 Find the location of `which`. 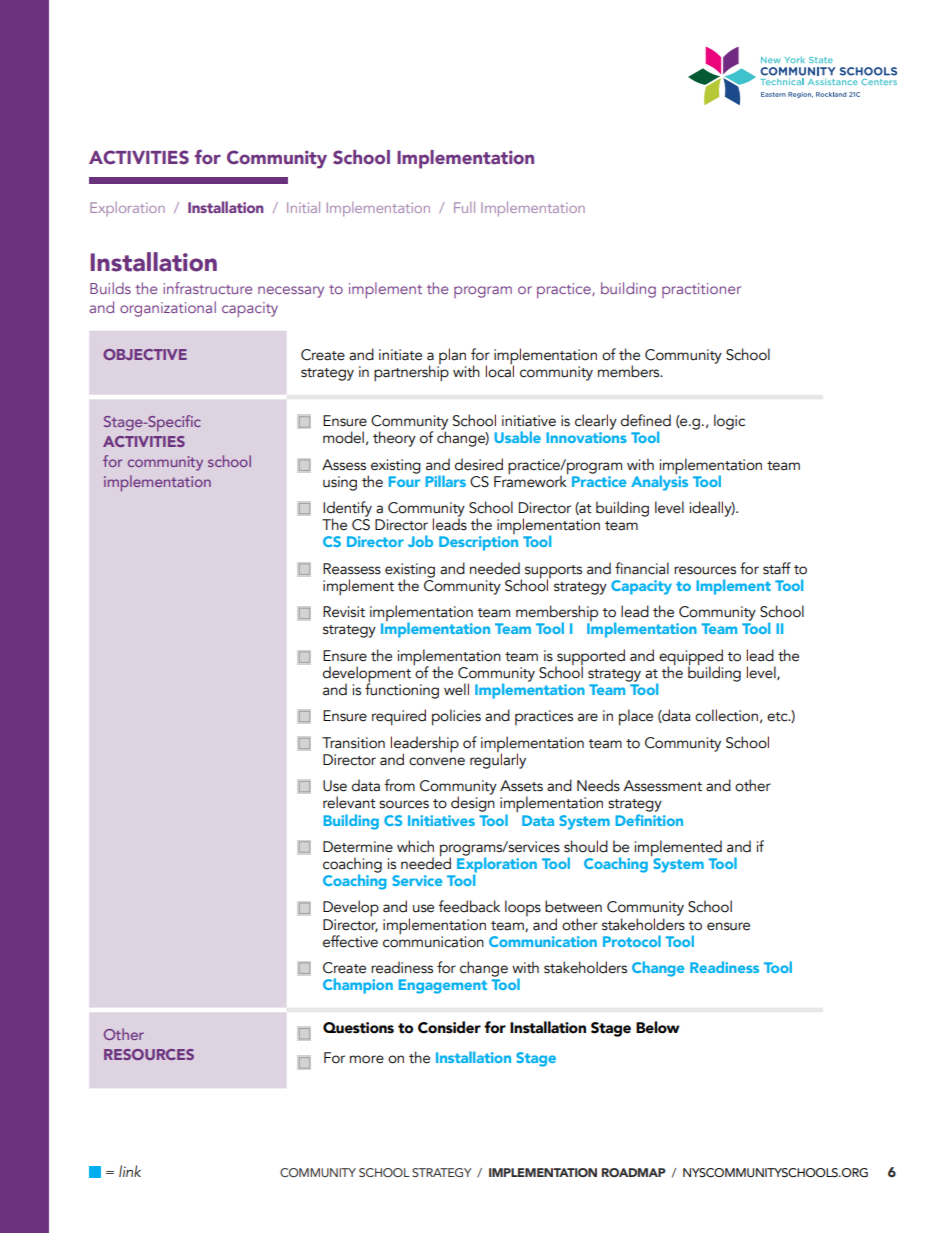

which is located at coordinates (415, 846).
